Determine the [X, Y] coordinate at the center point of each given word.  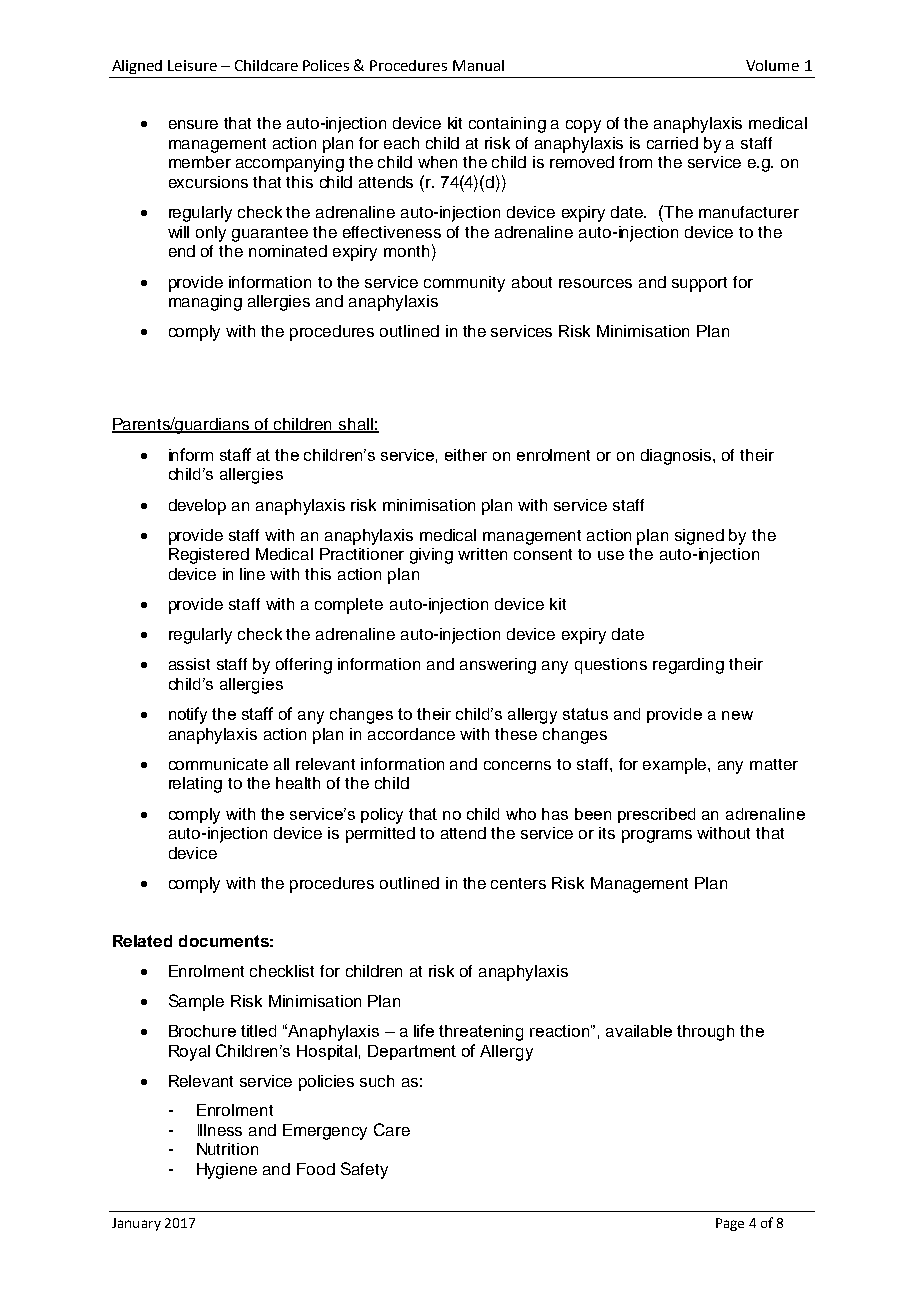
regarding [688, 666]
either [466, 455]
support [699, 284]
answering [498, 666]
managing [205, 303]
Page [730, 1224]
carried [672, 143]
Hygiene [227, 1171]
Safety [364, 1170]
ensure [193, 124]
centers [518, 883]
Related [142, 941]
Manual [478, 65]
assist [189, 664]
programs [657, 836]
